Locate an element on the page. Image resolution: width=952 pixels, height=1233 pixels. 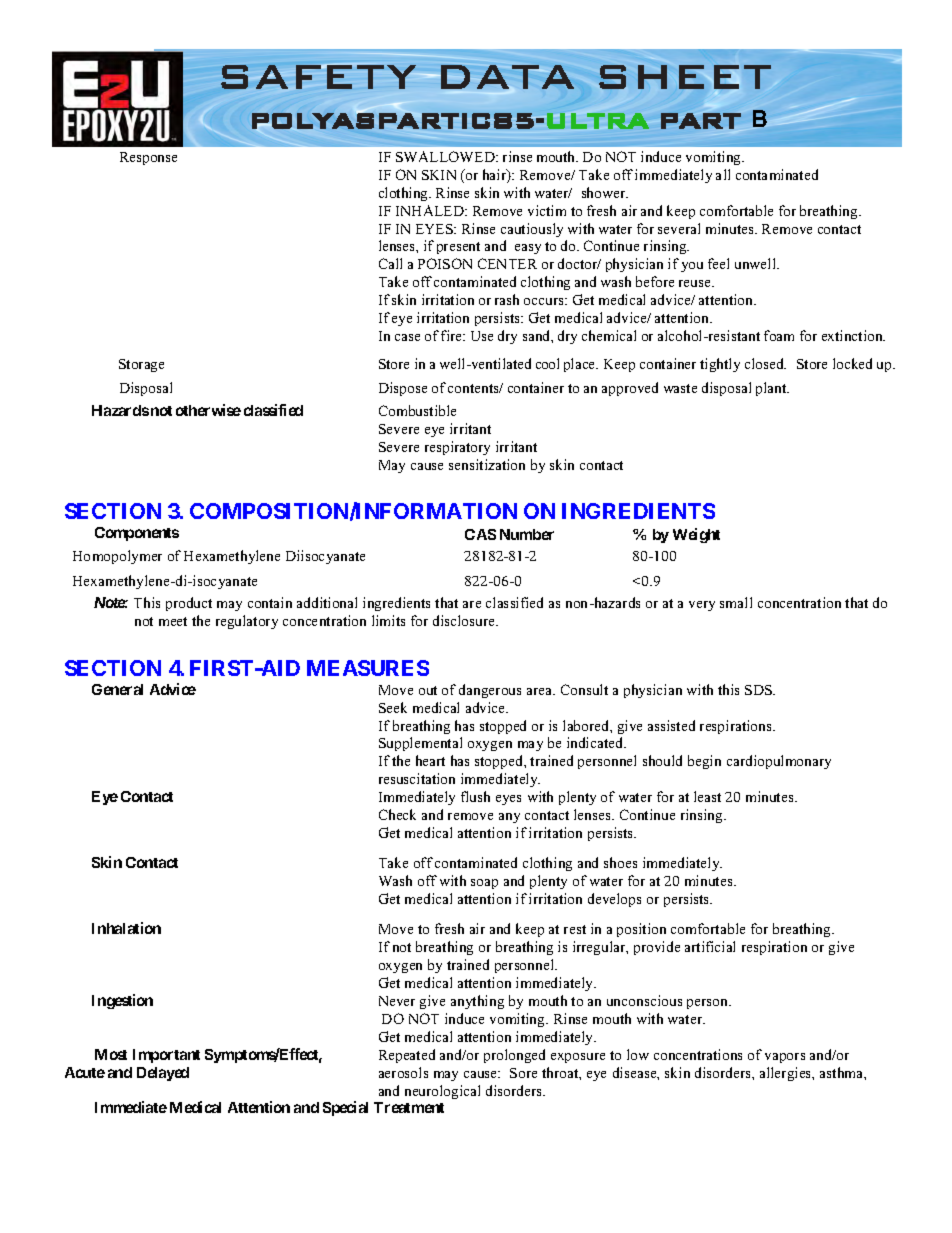
Response is located at coordinates (148, 158).
